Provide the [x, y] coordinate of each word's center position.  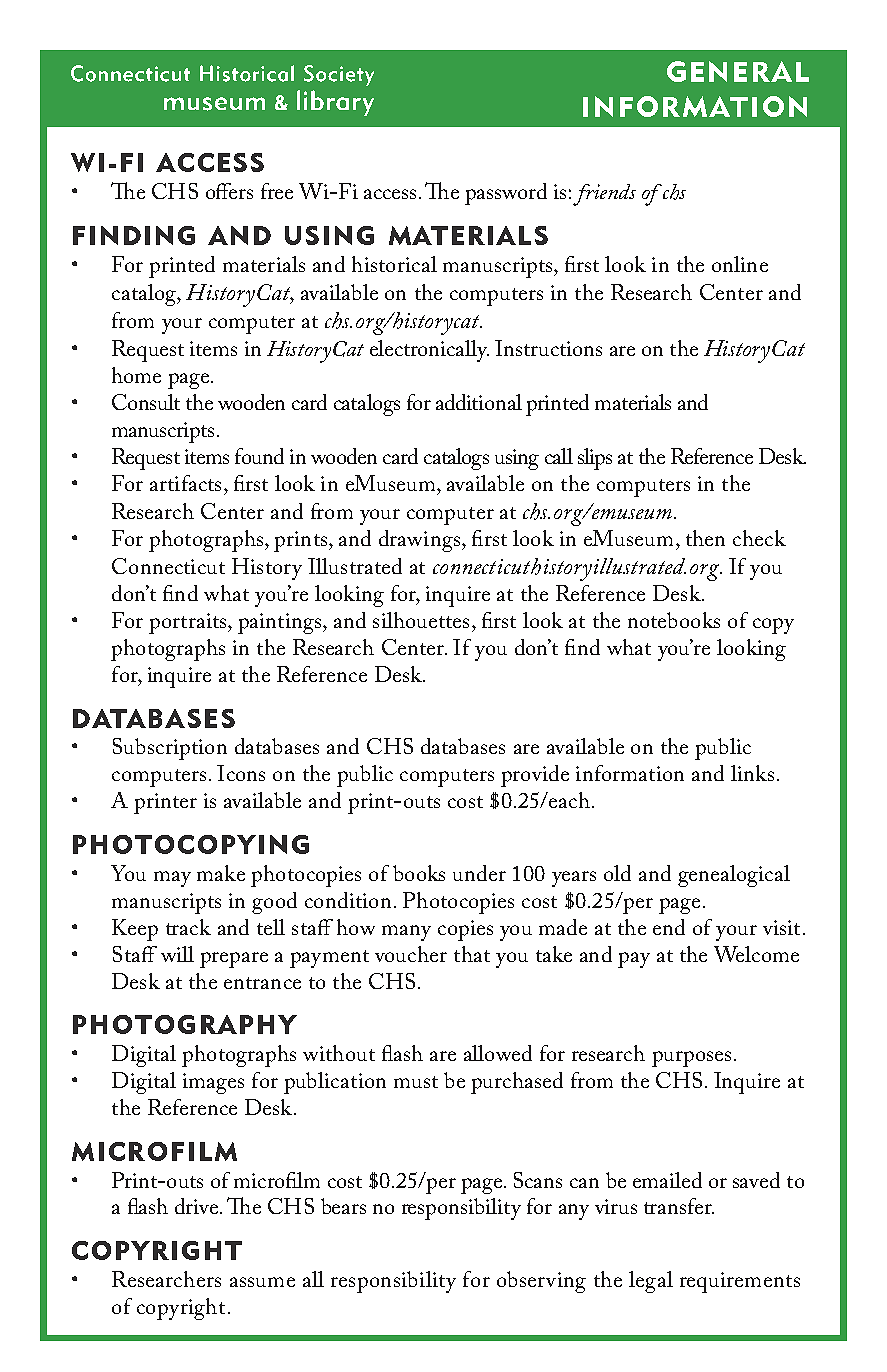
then [705, 538]
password [506, 194]
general [738, 71]
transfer [679, 1206]
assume [262, 1282]
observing [541, 1282]
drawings [419, 541]
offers [229, 191]
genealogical [734, 876]
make [221, 873]
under [479, 873]
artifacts [185, 483]
